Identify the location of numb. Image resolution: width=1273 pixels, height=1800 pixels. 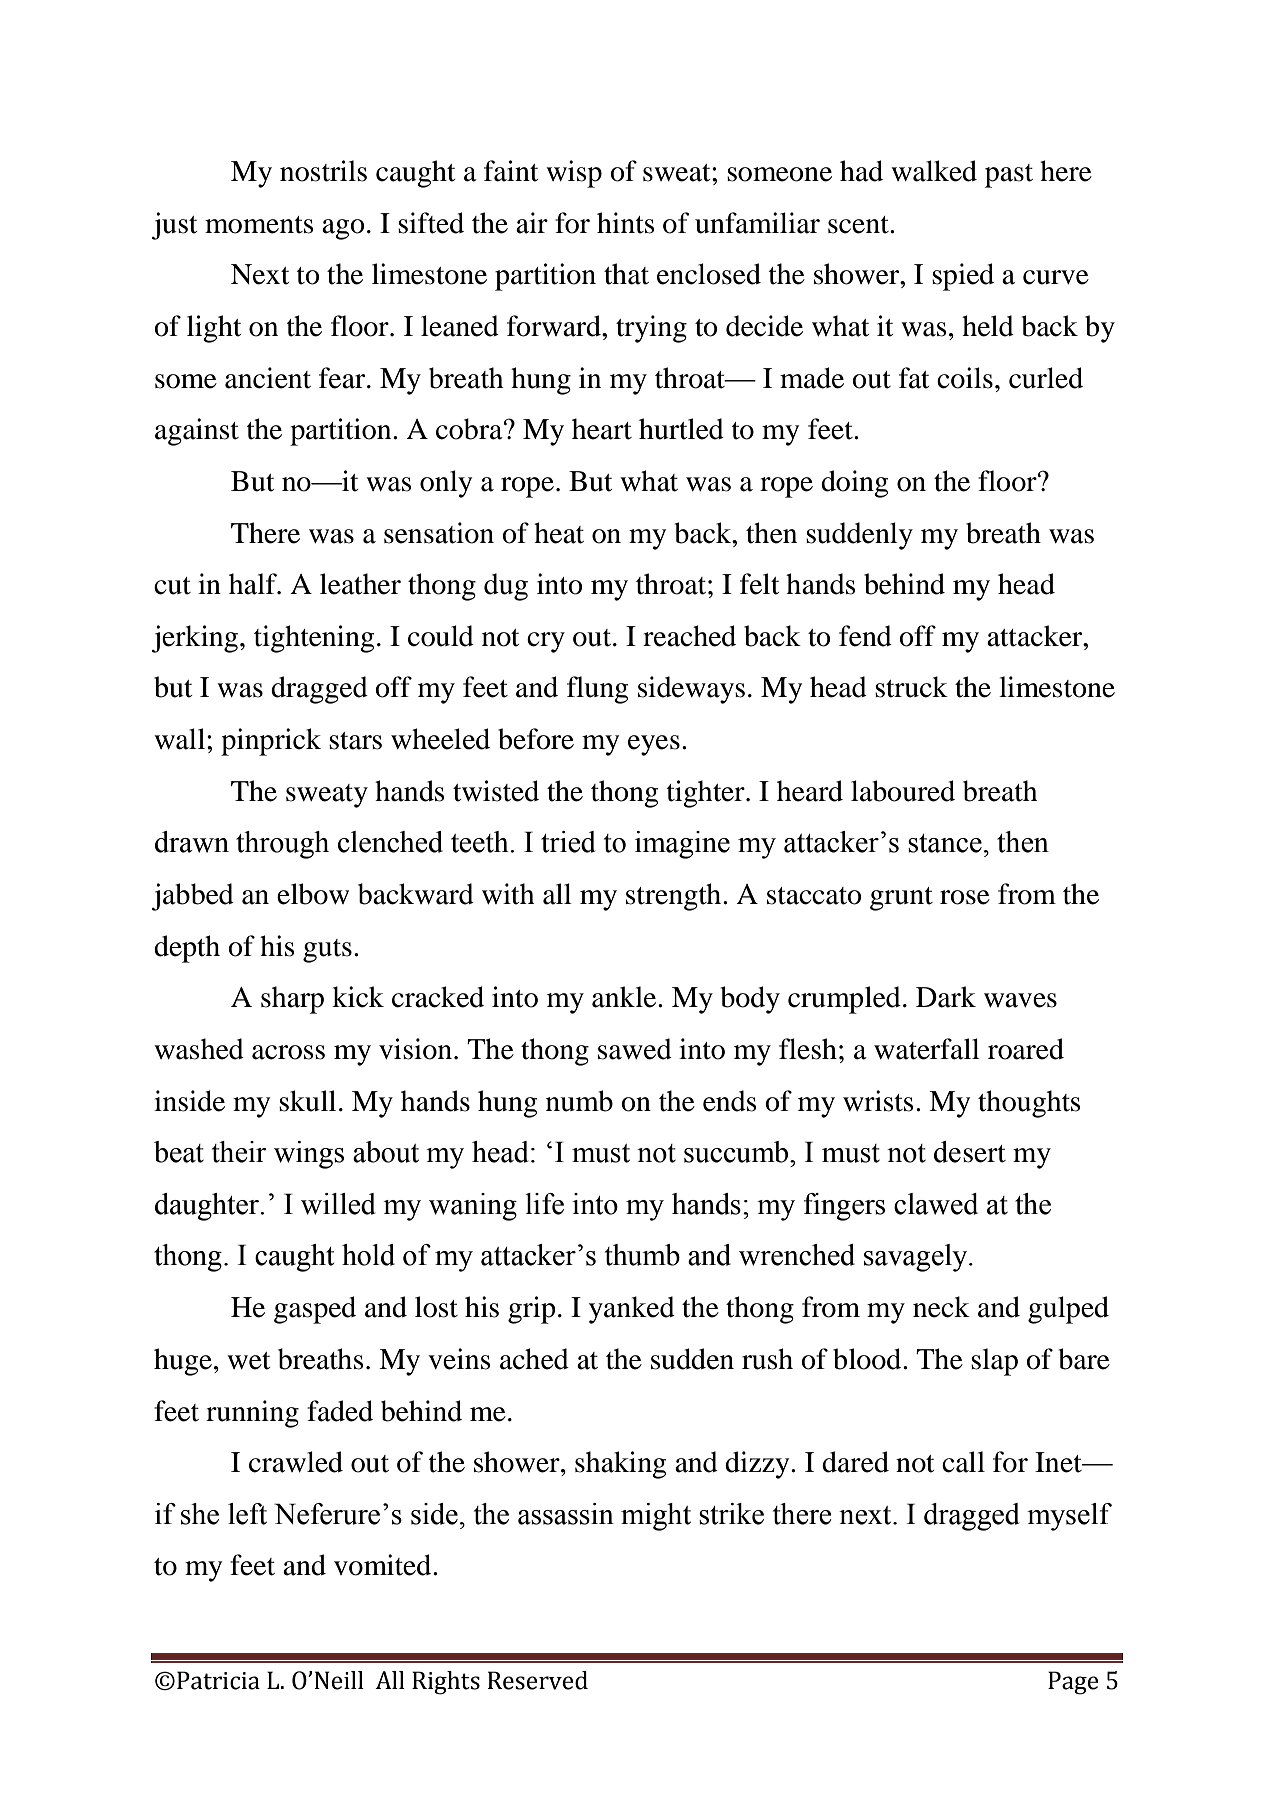
(579, 1101).
